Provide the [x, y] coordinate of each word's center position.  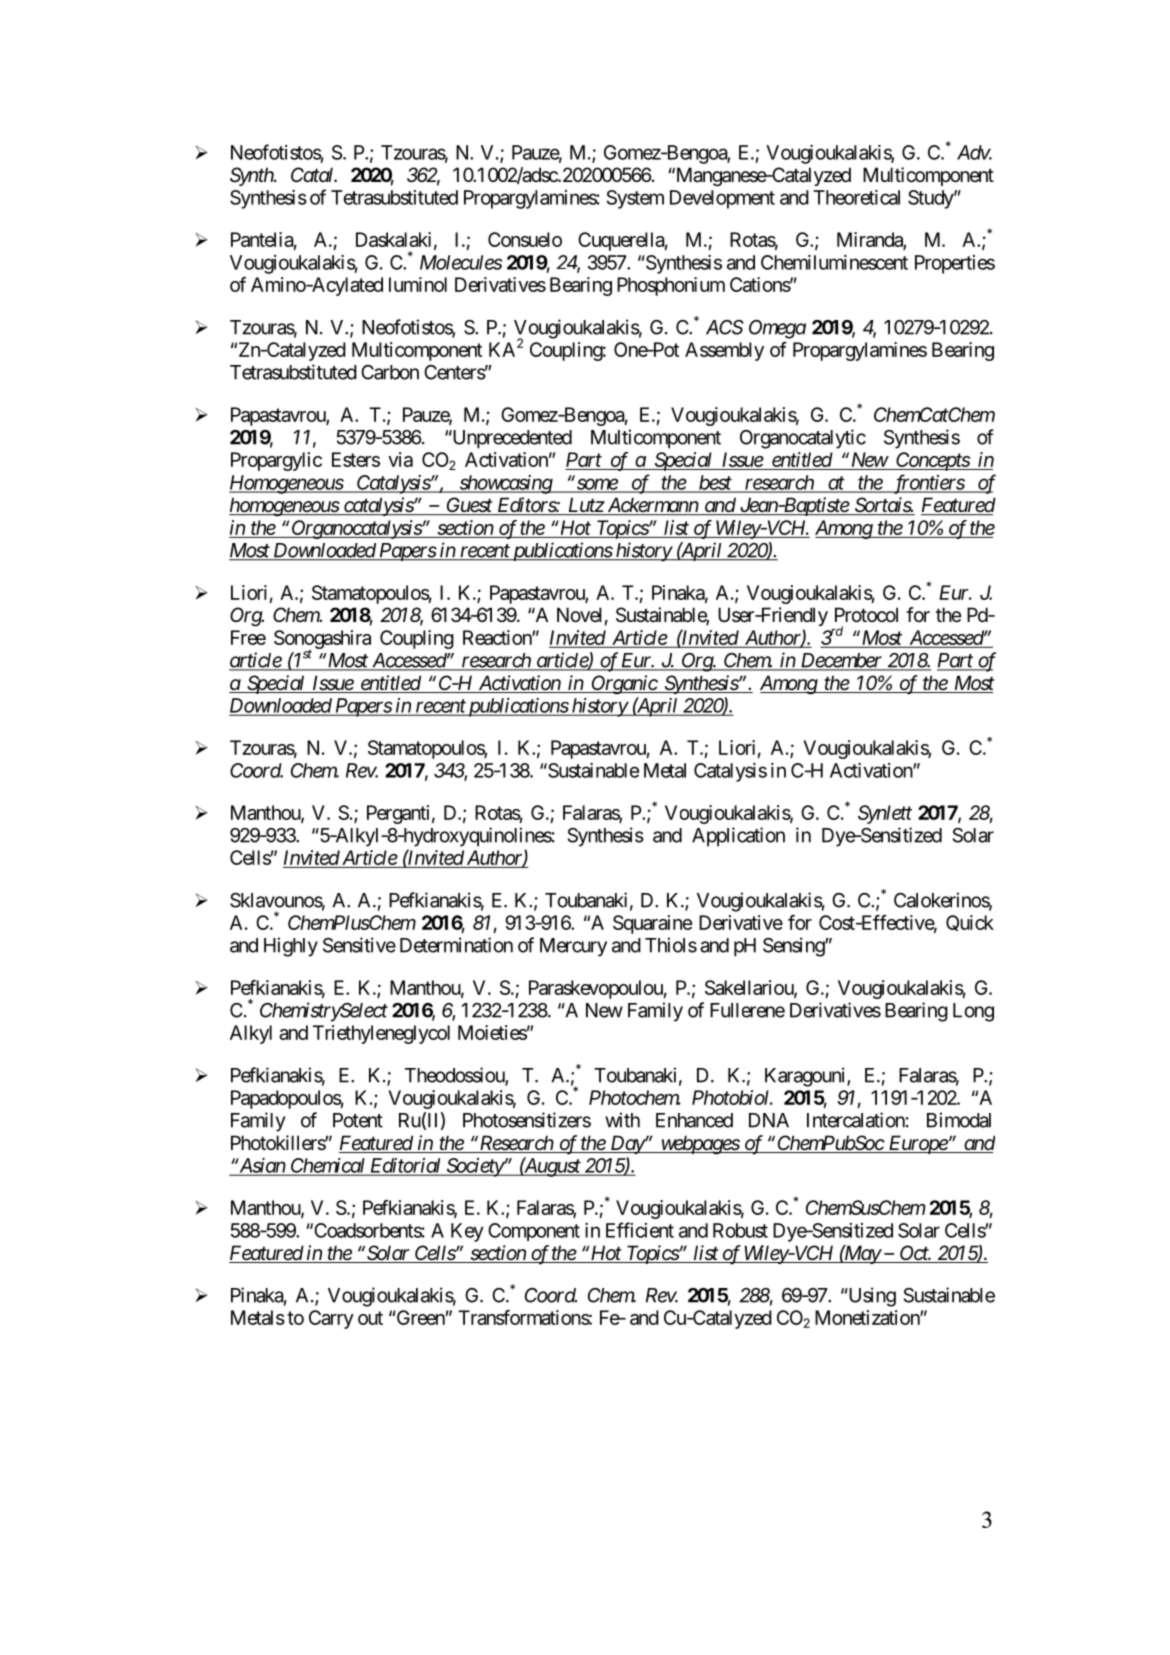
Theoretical [856, 197]
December [841, 661]
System [635, 199]
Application [738, 837]
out [370, 1318]
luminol [418, 284]
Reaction [498, 637]
